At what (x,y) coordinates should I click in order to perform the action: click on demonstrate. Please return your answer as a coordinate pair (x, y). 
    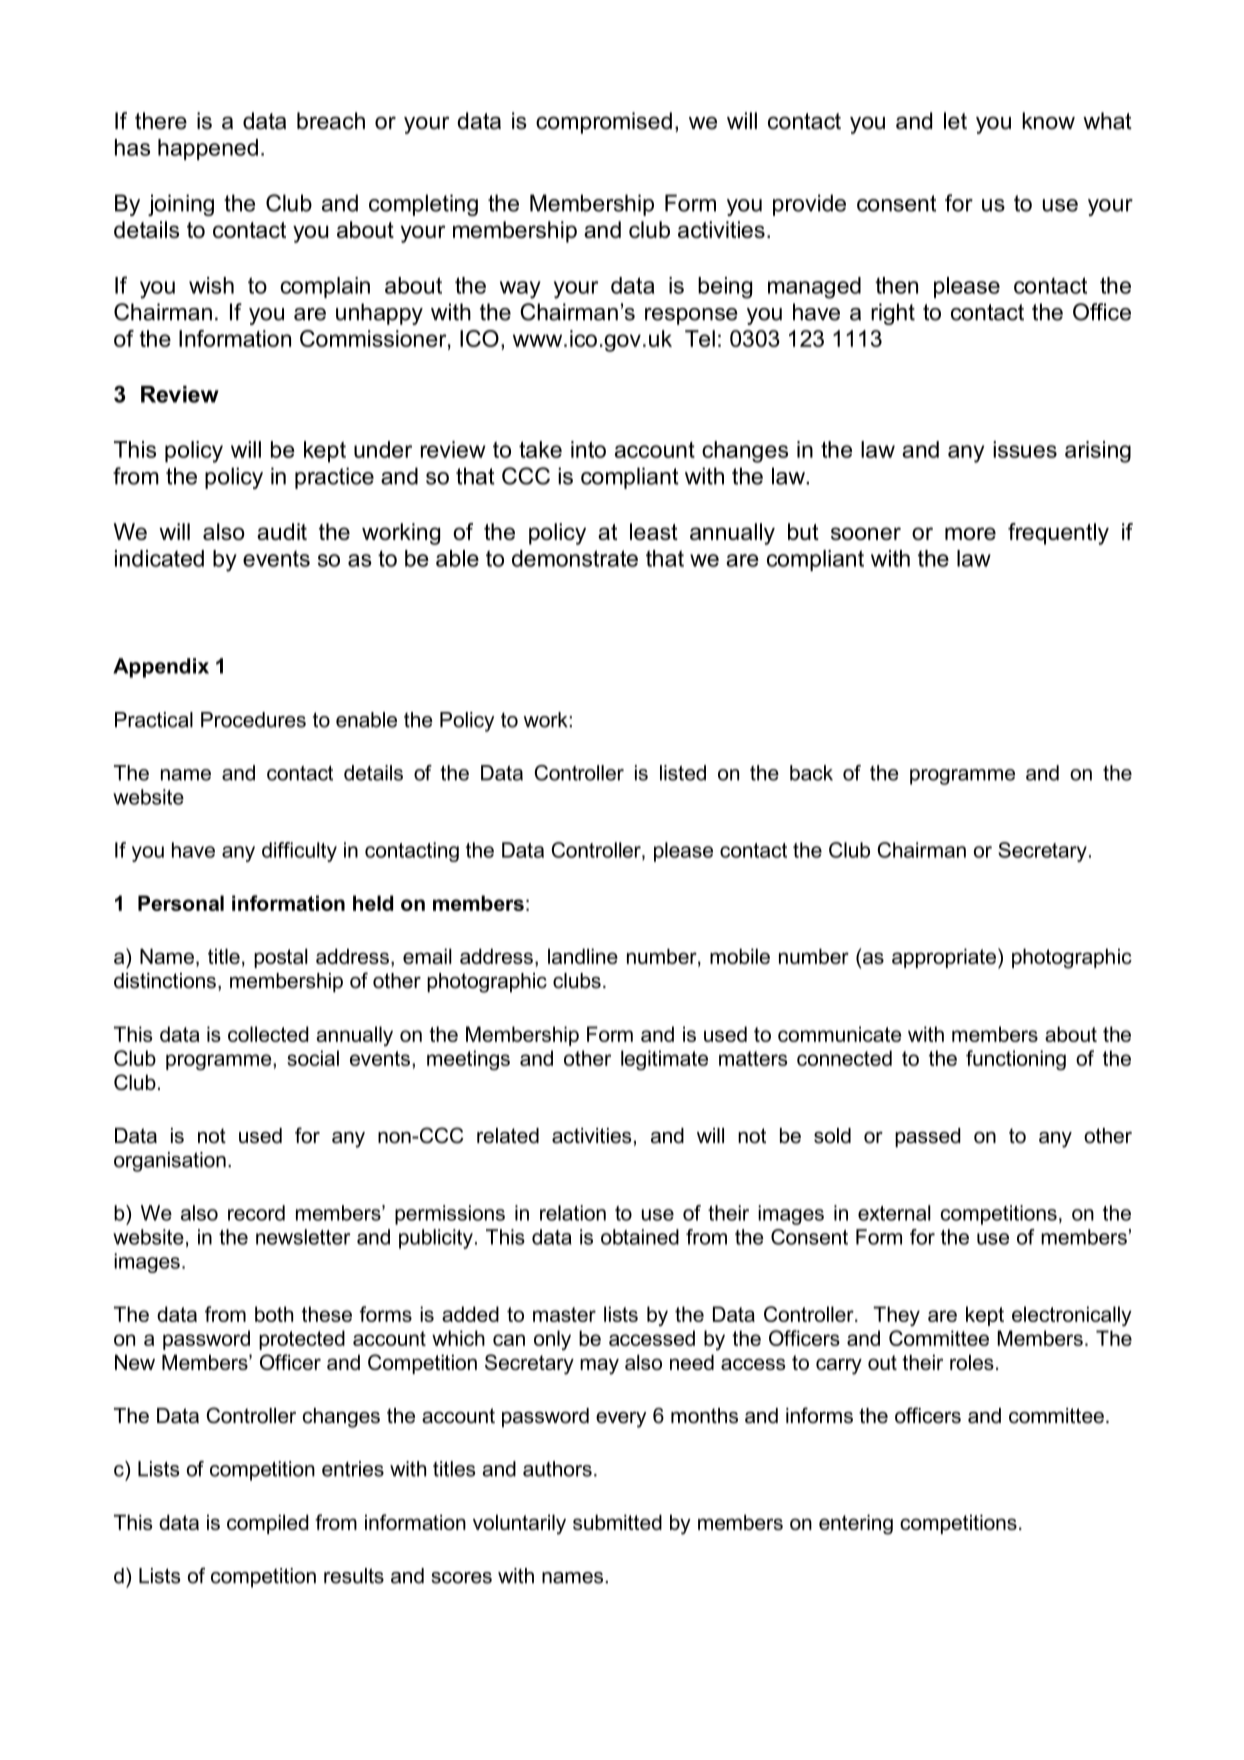
    Looking at the image, I should click on (575, 558).
